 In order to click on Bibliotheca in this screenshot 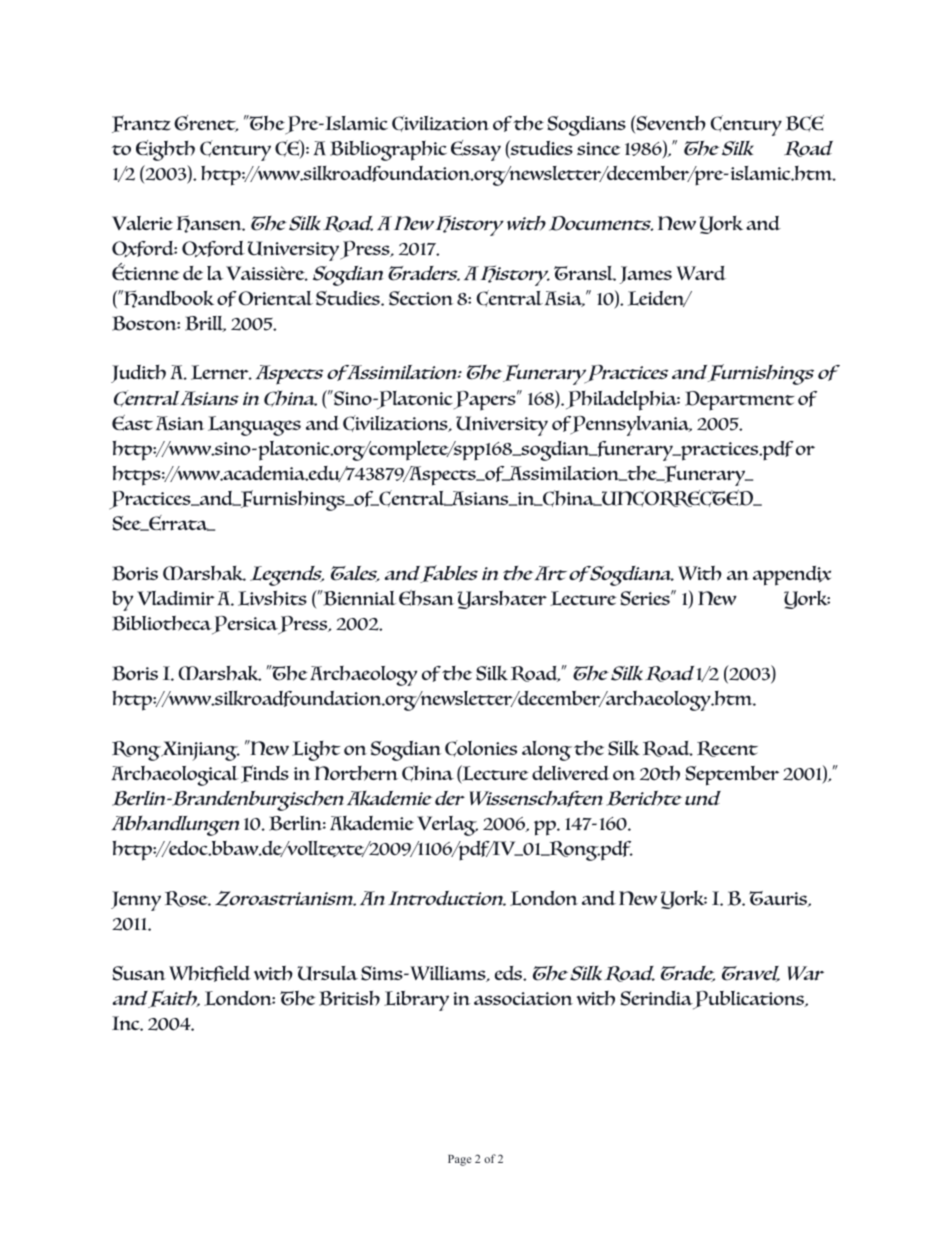, I will do `click(163, 625)`.
